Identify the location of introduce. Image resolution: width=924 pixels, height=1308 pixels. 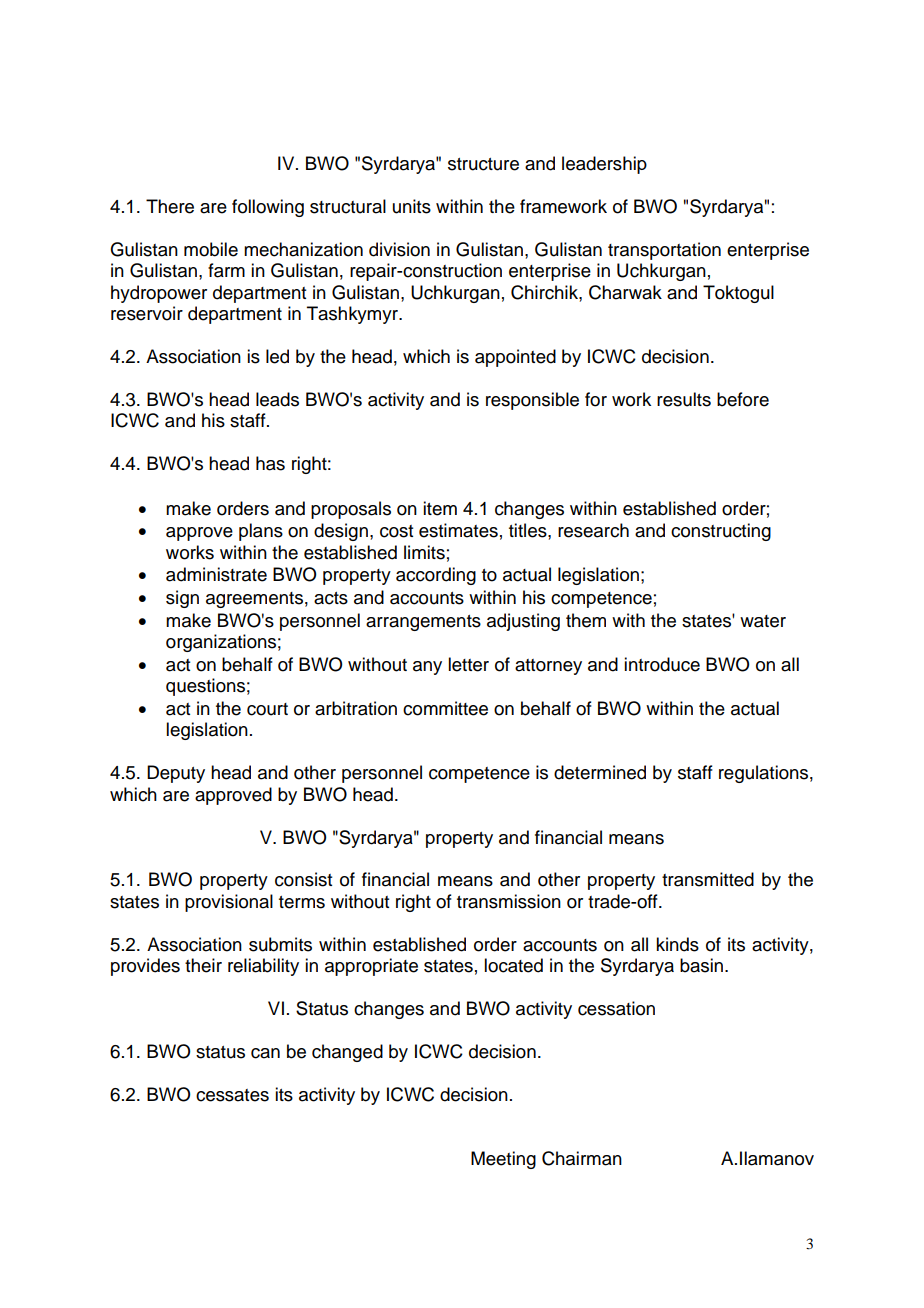
(662, 664).
